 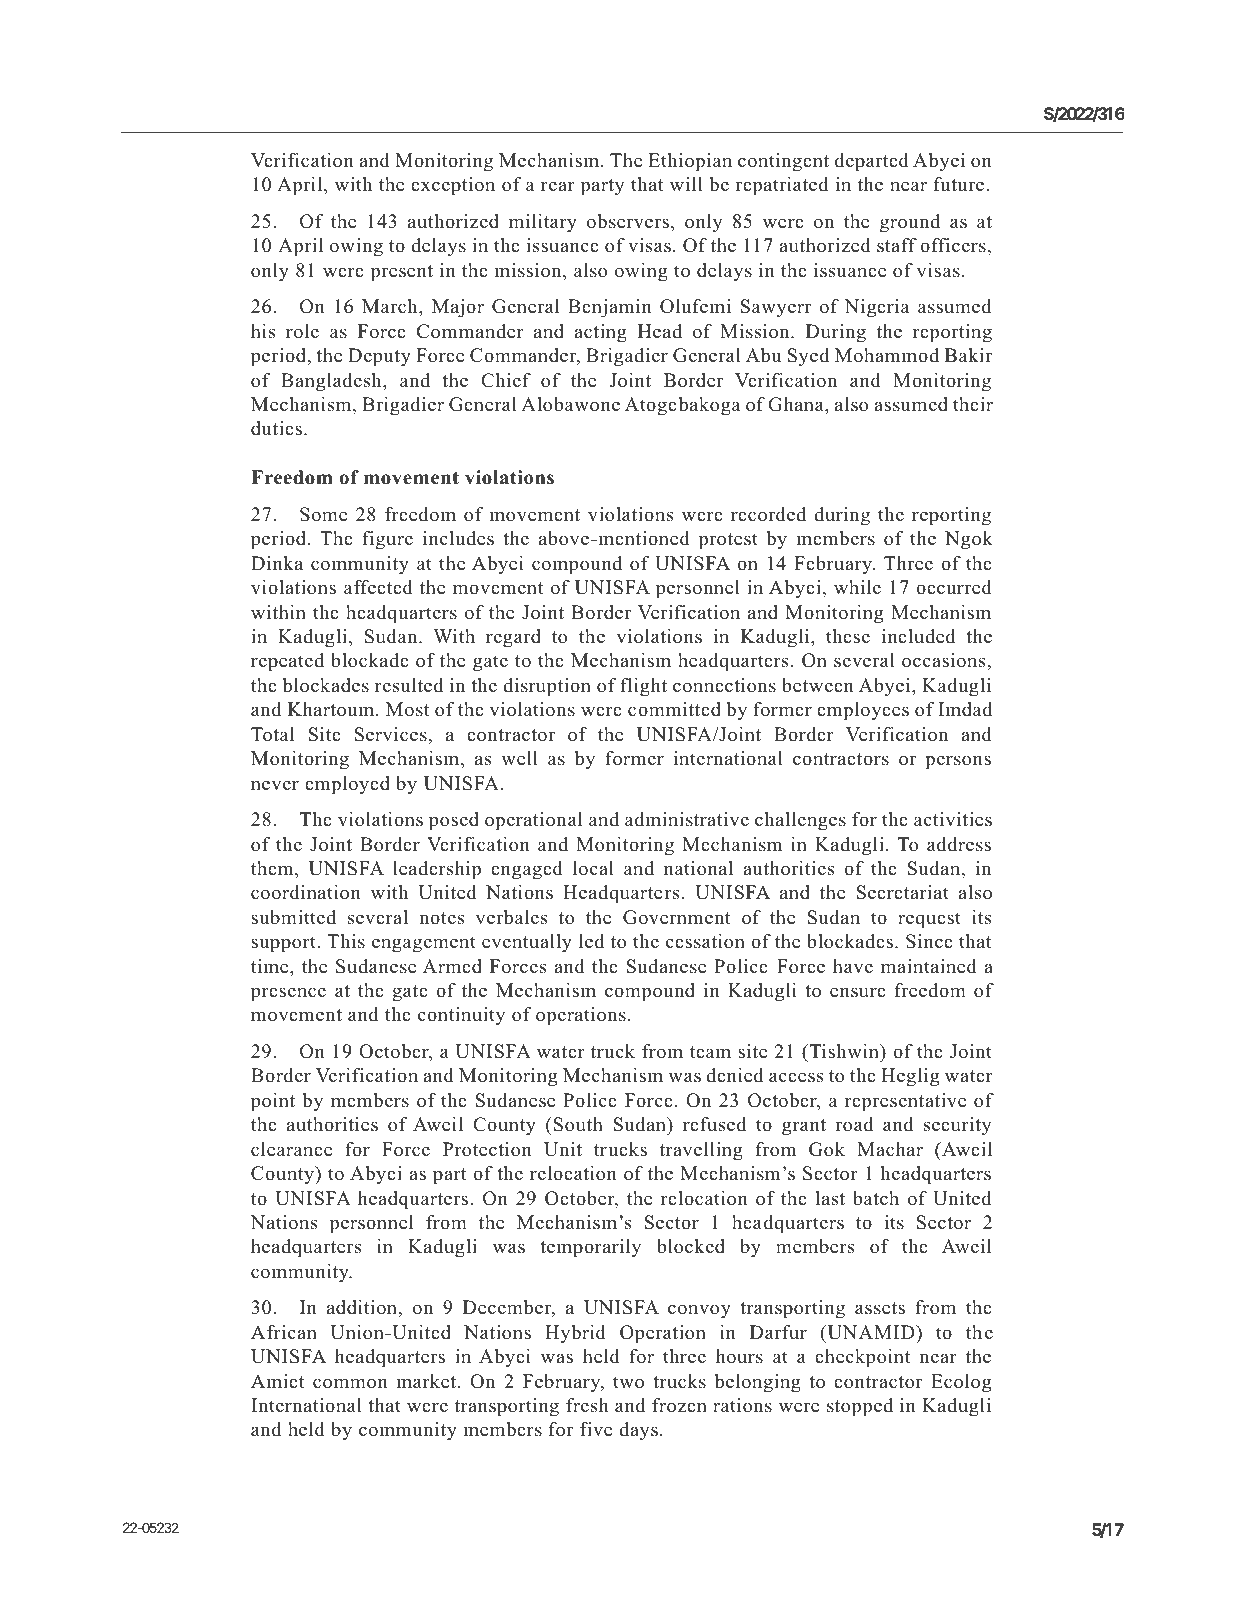 I want to click on administrative, so click(x=687, y=819).
